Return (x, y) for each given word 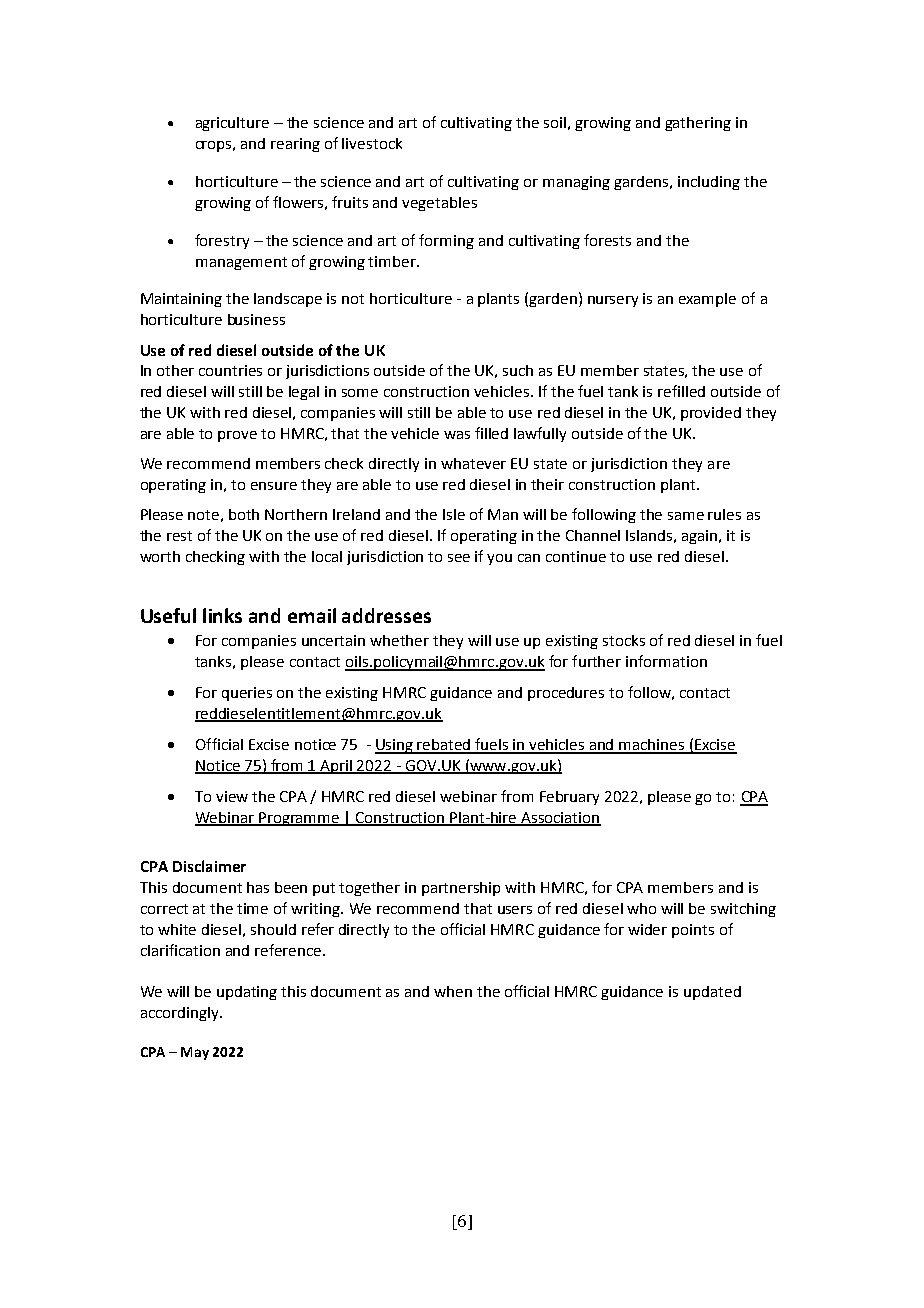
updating (247, 993)
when (453, 991)
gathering (698, 124)
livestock (372, 143)
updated (712, 993)
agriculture (232, 124)
